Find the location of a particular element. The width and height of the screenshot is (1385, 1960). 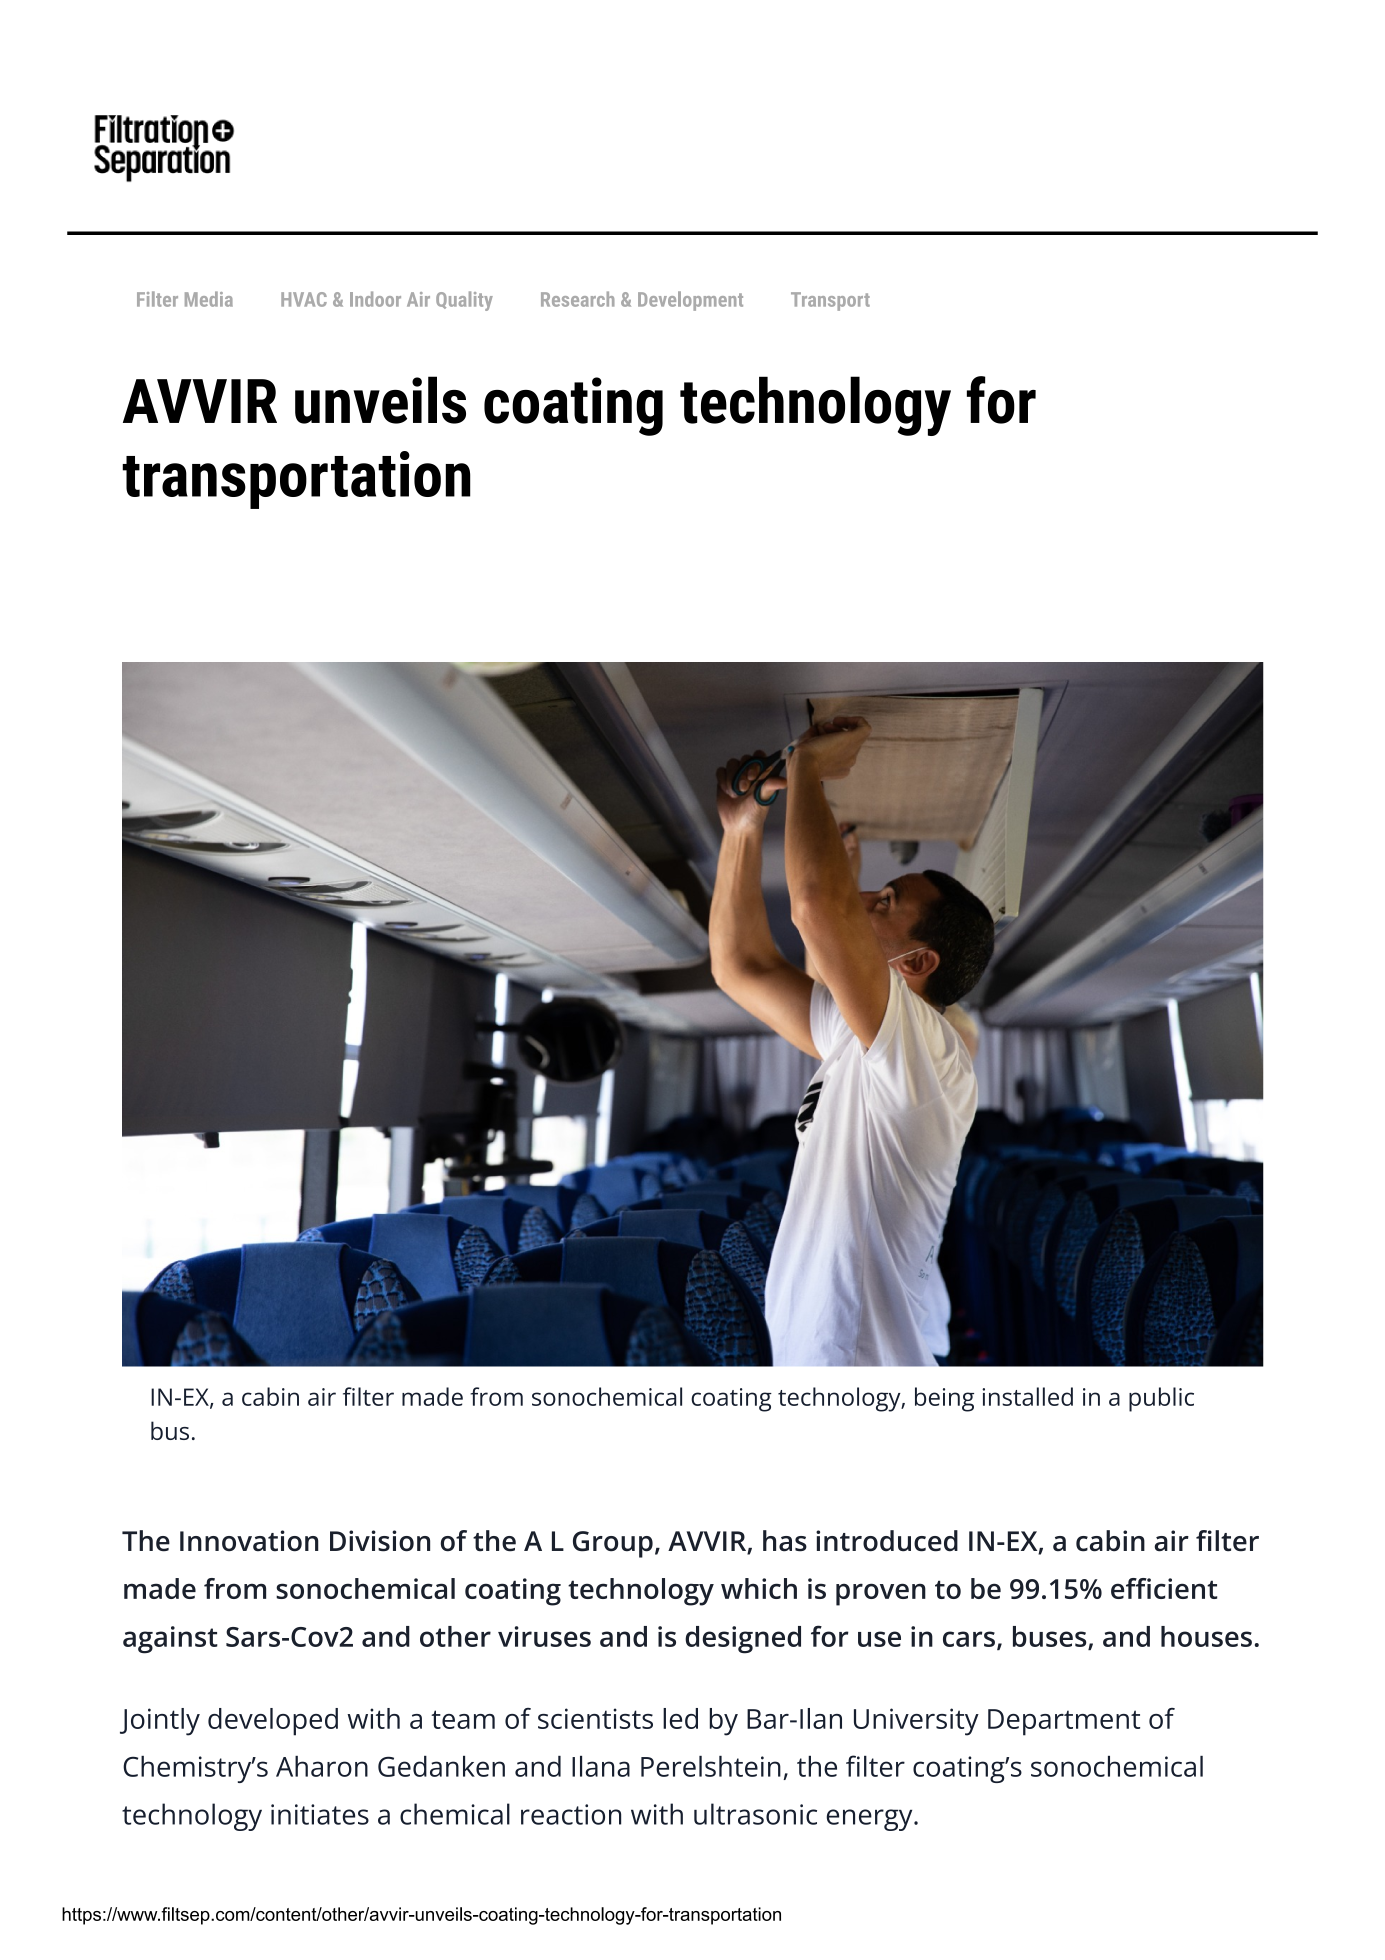

Aharon is located at coordinates (322, 1766).
